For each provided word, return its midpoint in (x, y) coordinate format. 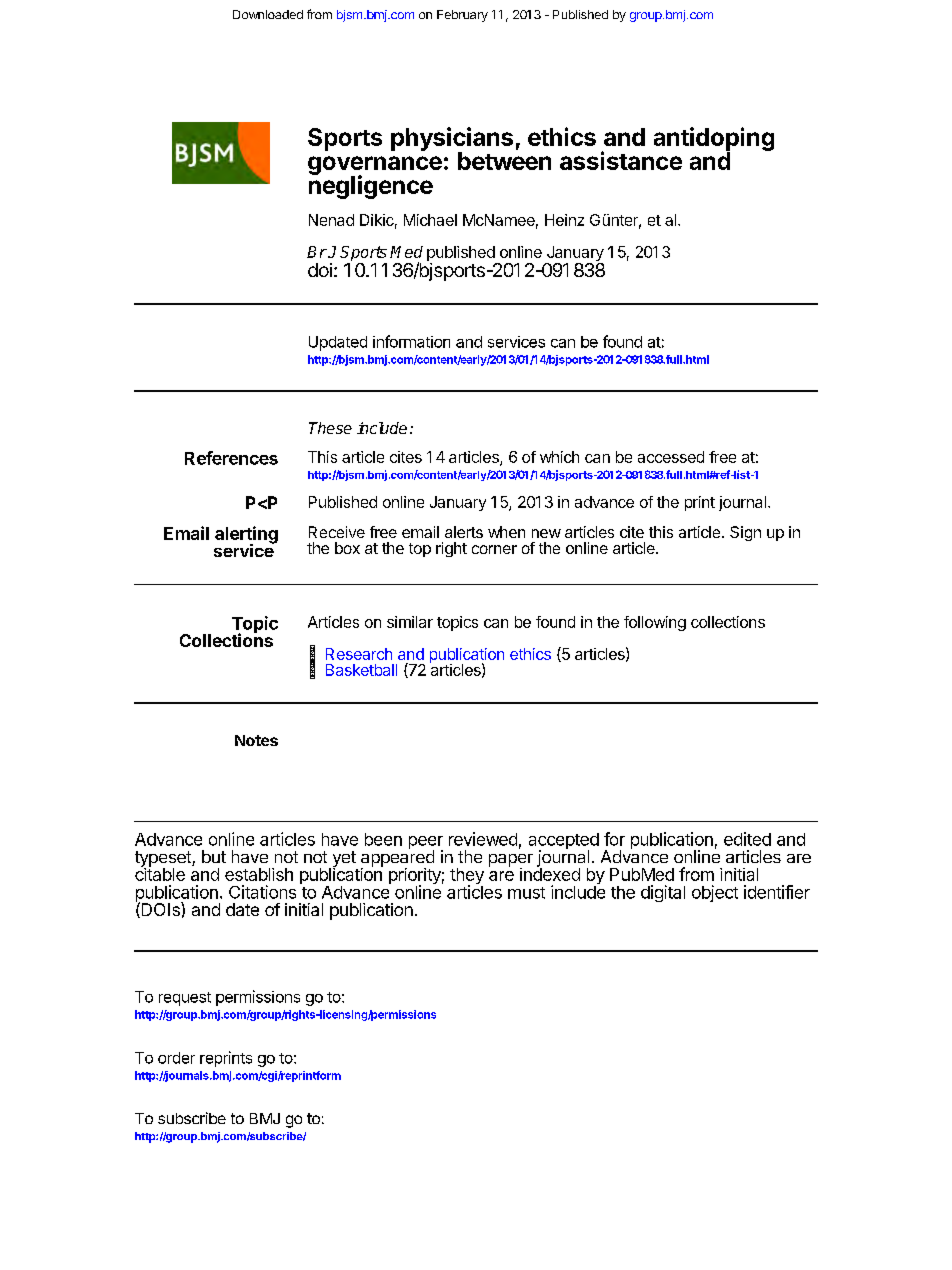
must (526, 893)
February (462, 16)
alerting (246, 536)
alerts (464, 532)
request (185, 999)
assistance (621, 160)
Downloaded (268, 14)
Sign (745, 533)
